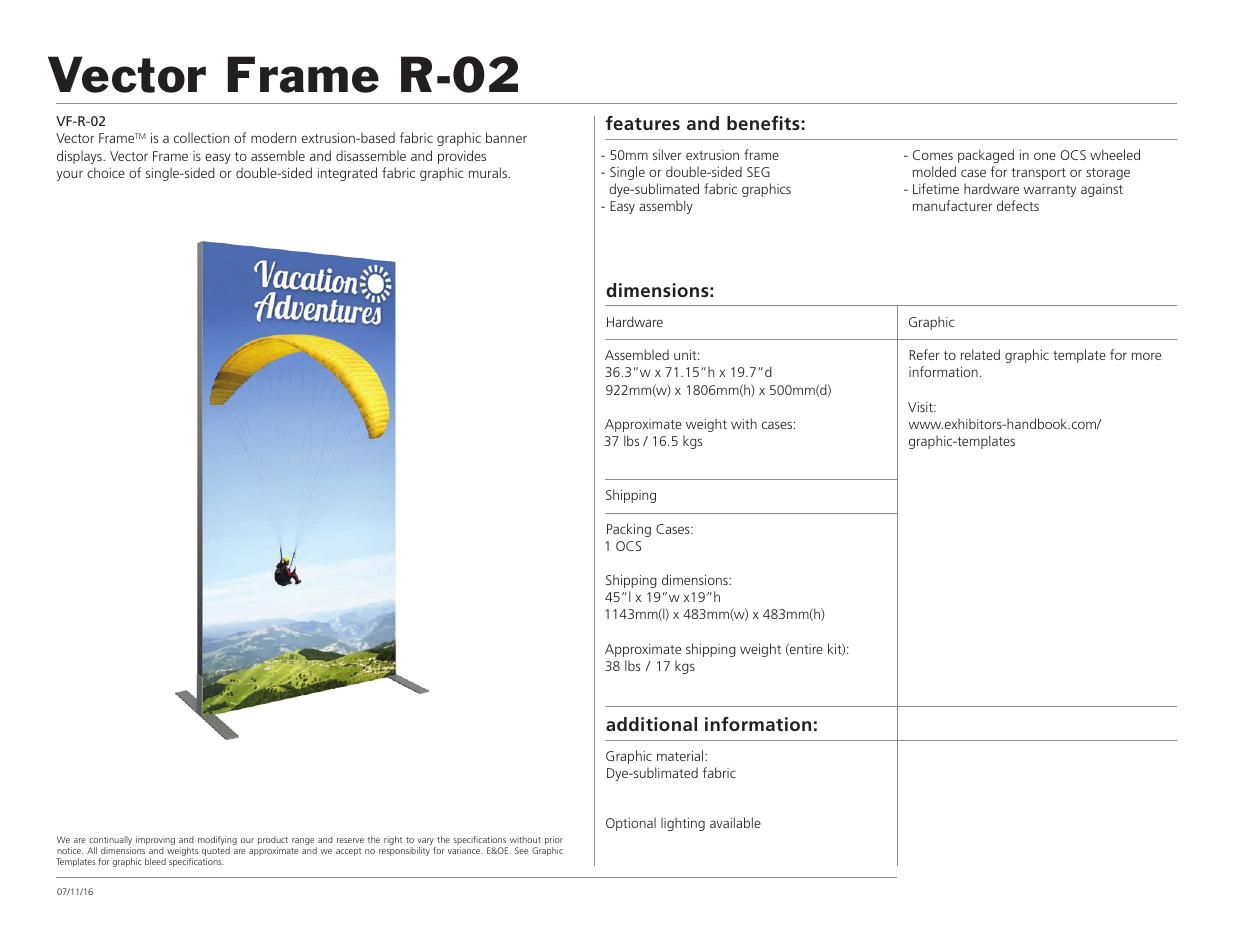 The image size is (1233, 952). Describe the element at coordinates (924, 354) in the screenshot. I see `Refer` at that location.
